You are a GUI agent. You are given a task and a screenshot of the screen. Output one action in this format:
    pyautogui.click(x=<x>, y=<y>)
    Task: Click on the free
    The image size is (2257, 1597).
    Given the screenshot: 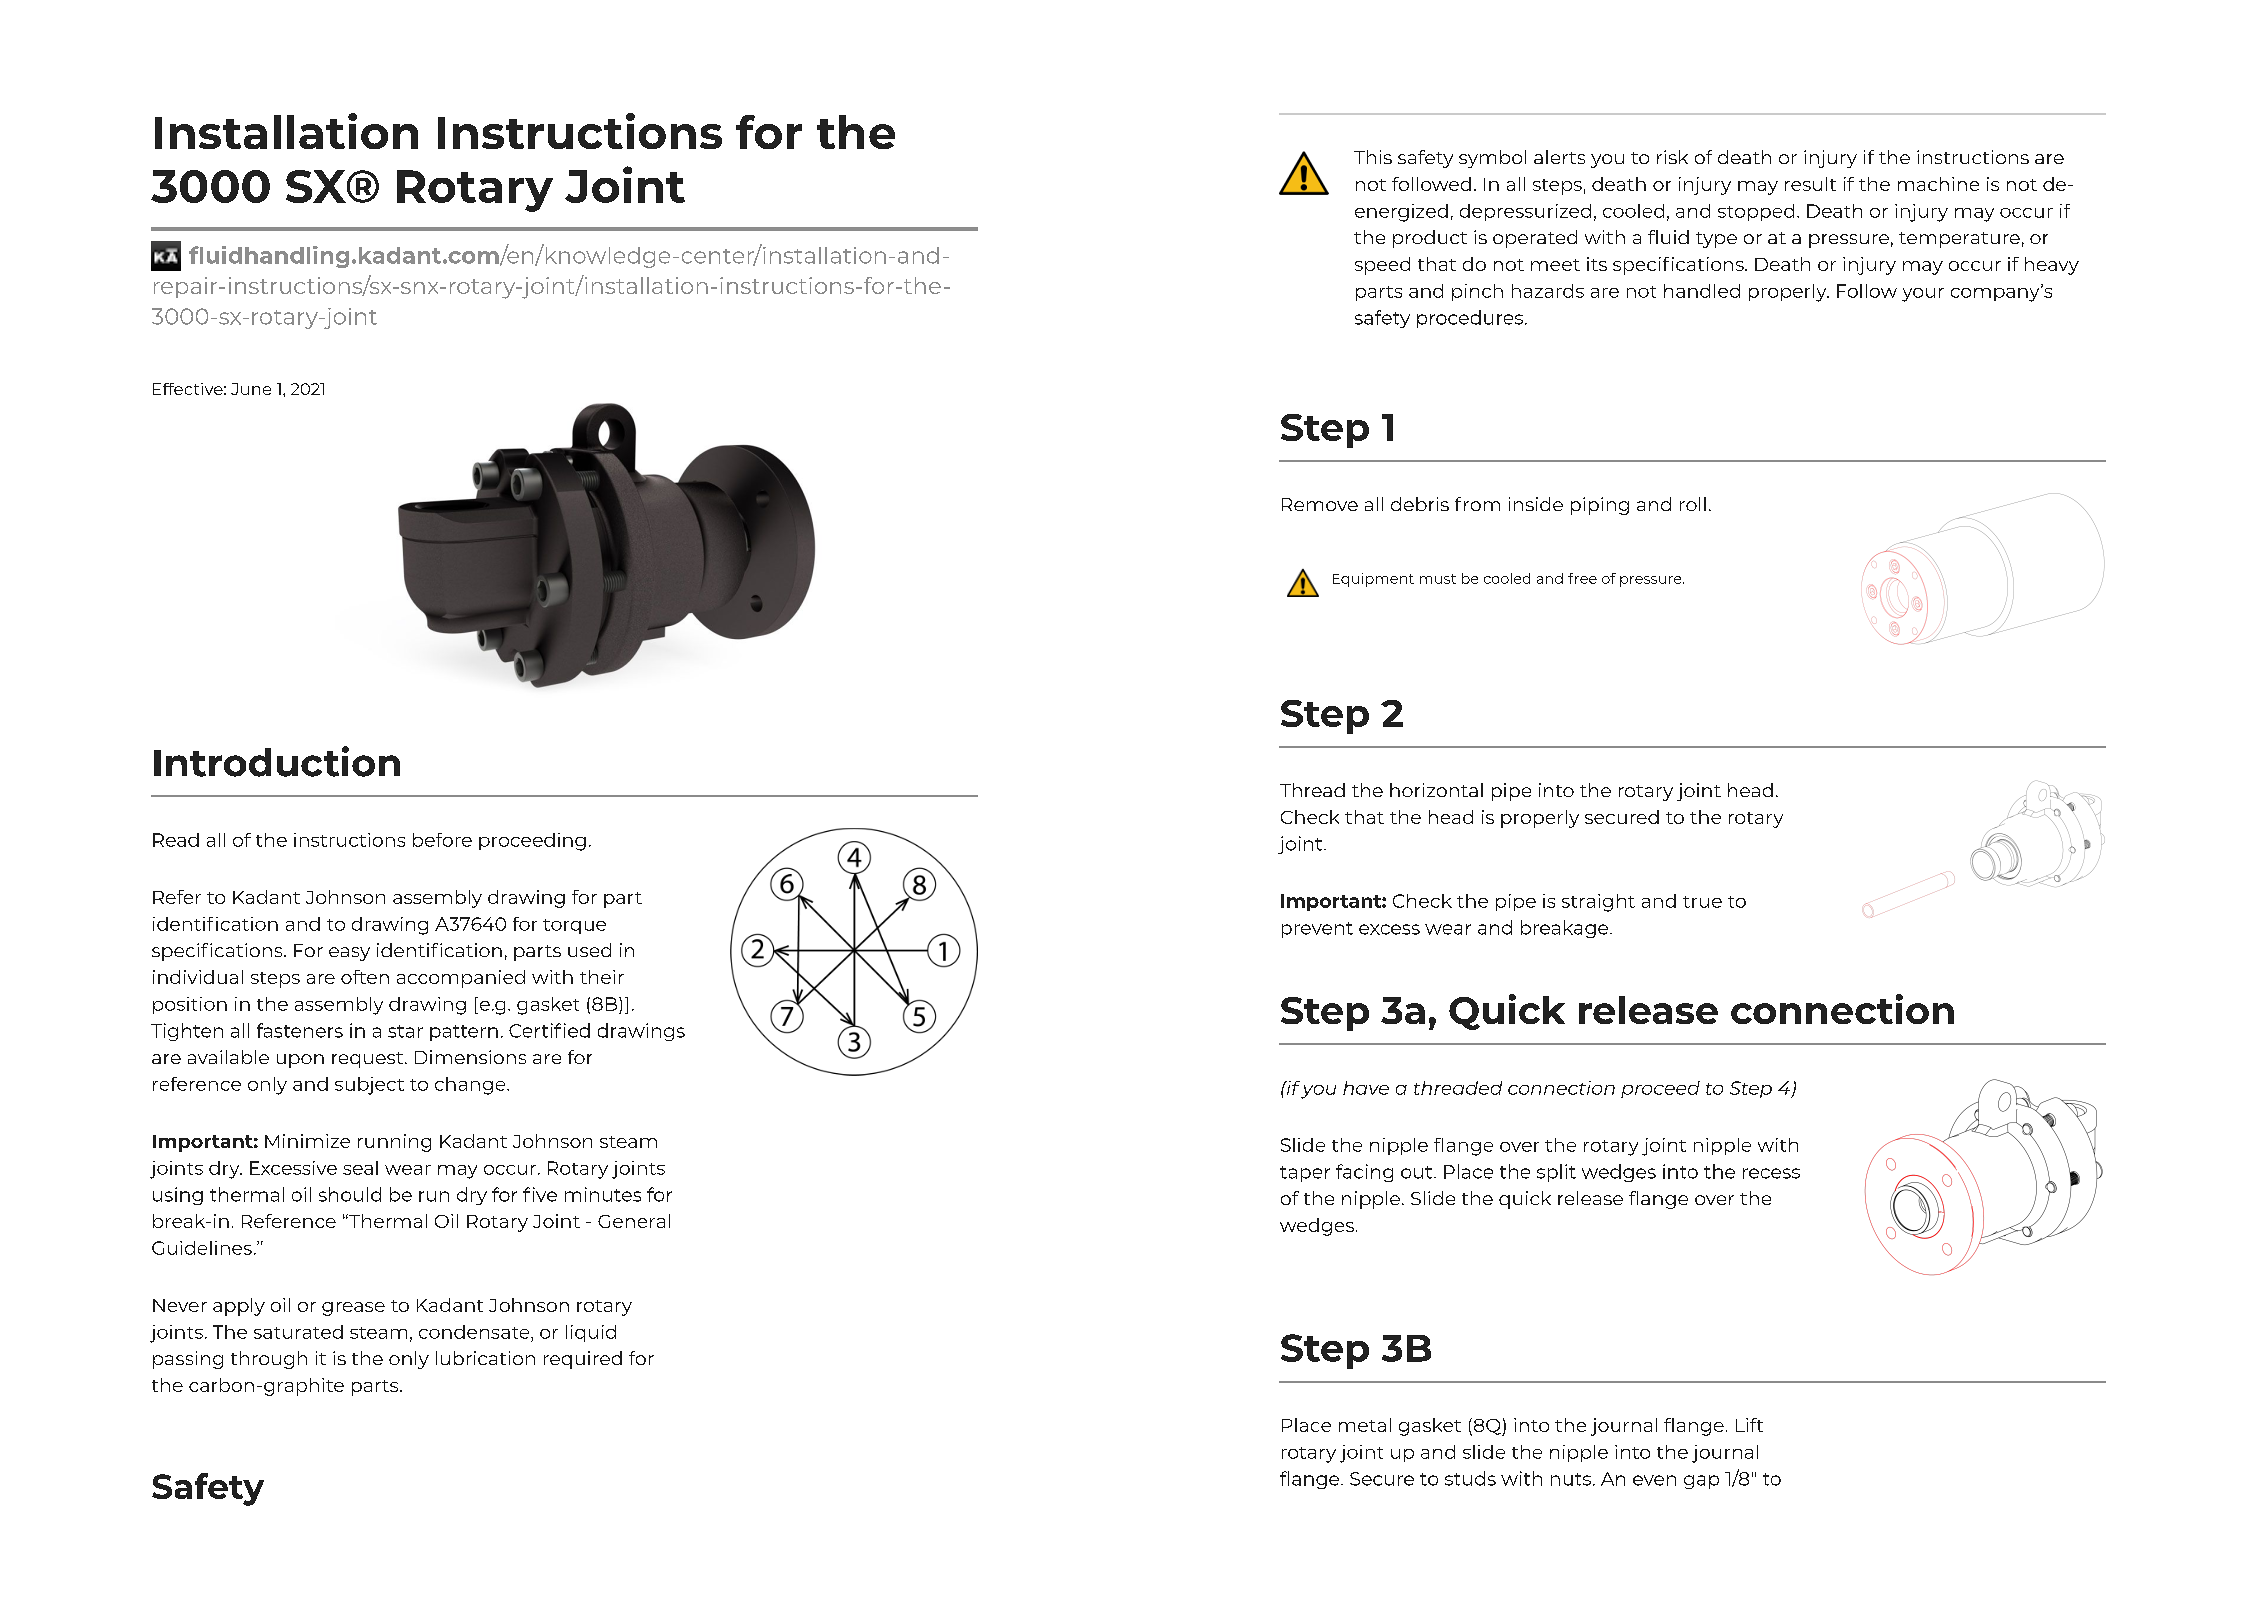 What is the action you would take?
    pyautogui.click(x=1582, y=578)
